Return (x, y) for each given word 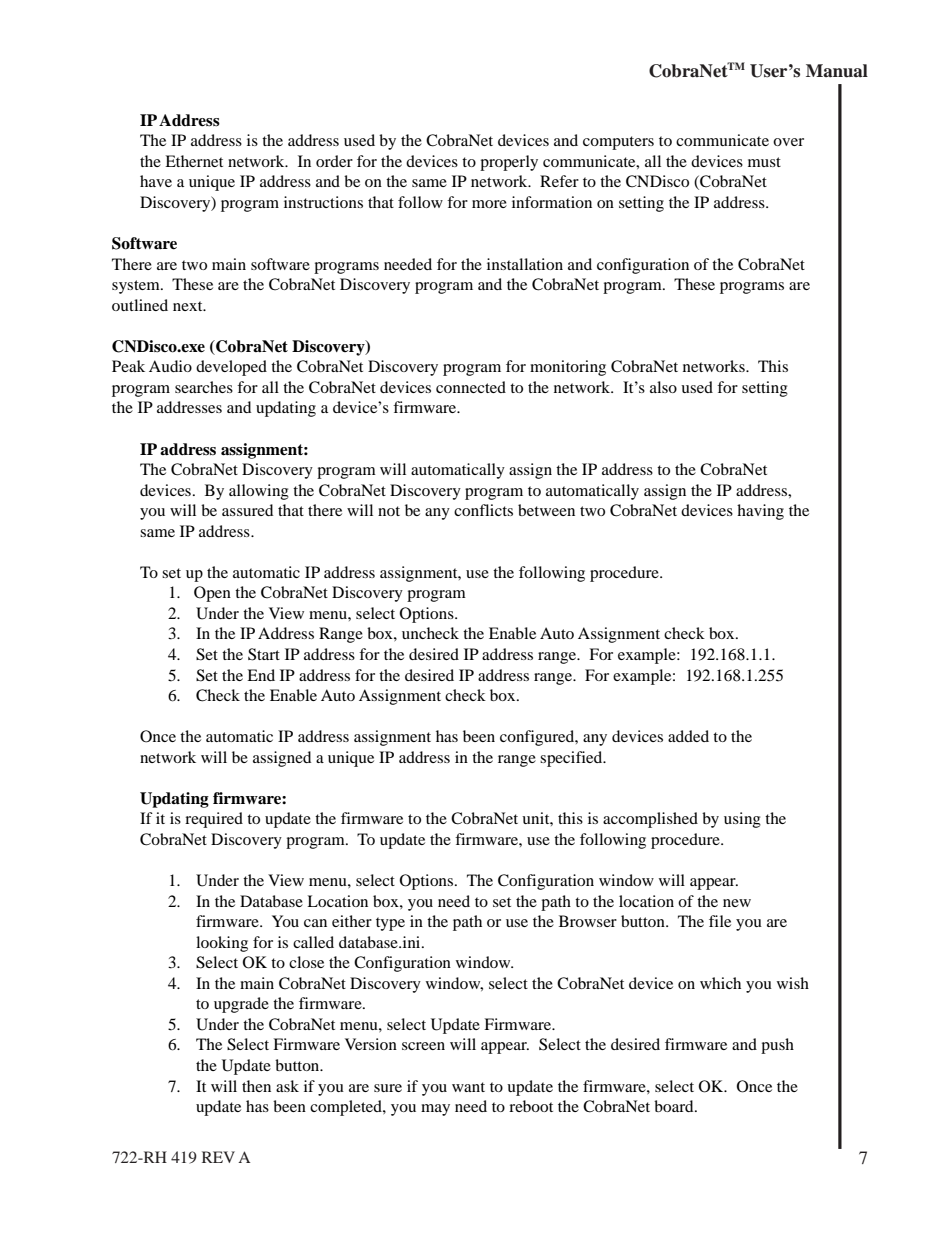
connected (471, 387)
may (435, 1110)
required (214, 820)
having (760, 512)
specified (572, 759)
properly (509, 163)
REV (218, 1157)
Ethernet (194, 161)
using (742, 820)
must (764, 162)
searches (204, 387)
